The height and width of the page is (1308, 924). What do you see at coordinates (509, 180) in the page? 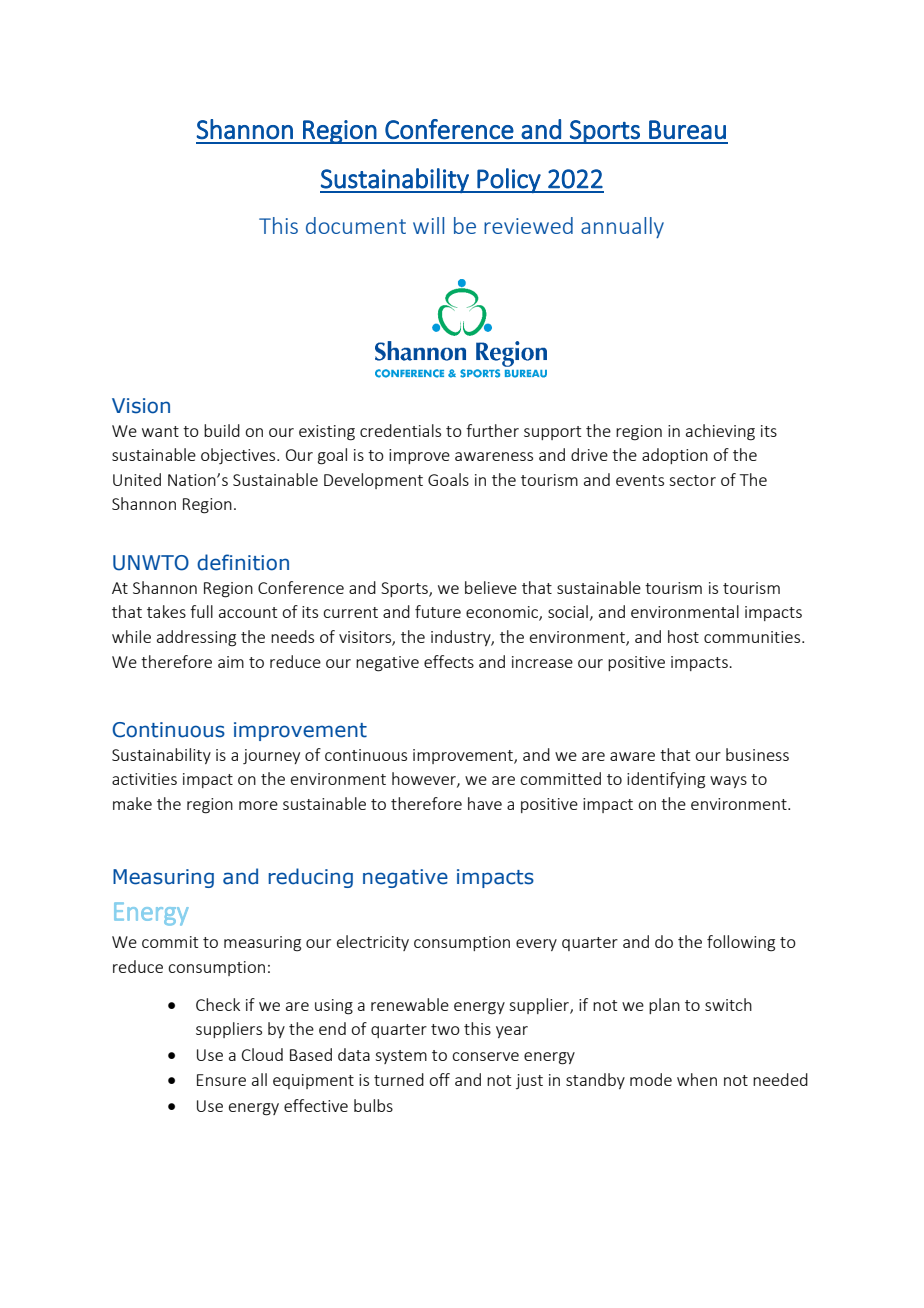
I see `Policy` at bounding box center [509, 180].
